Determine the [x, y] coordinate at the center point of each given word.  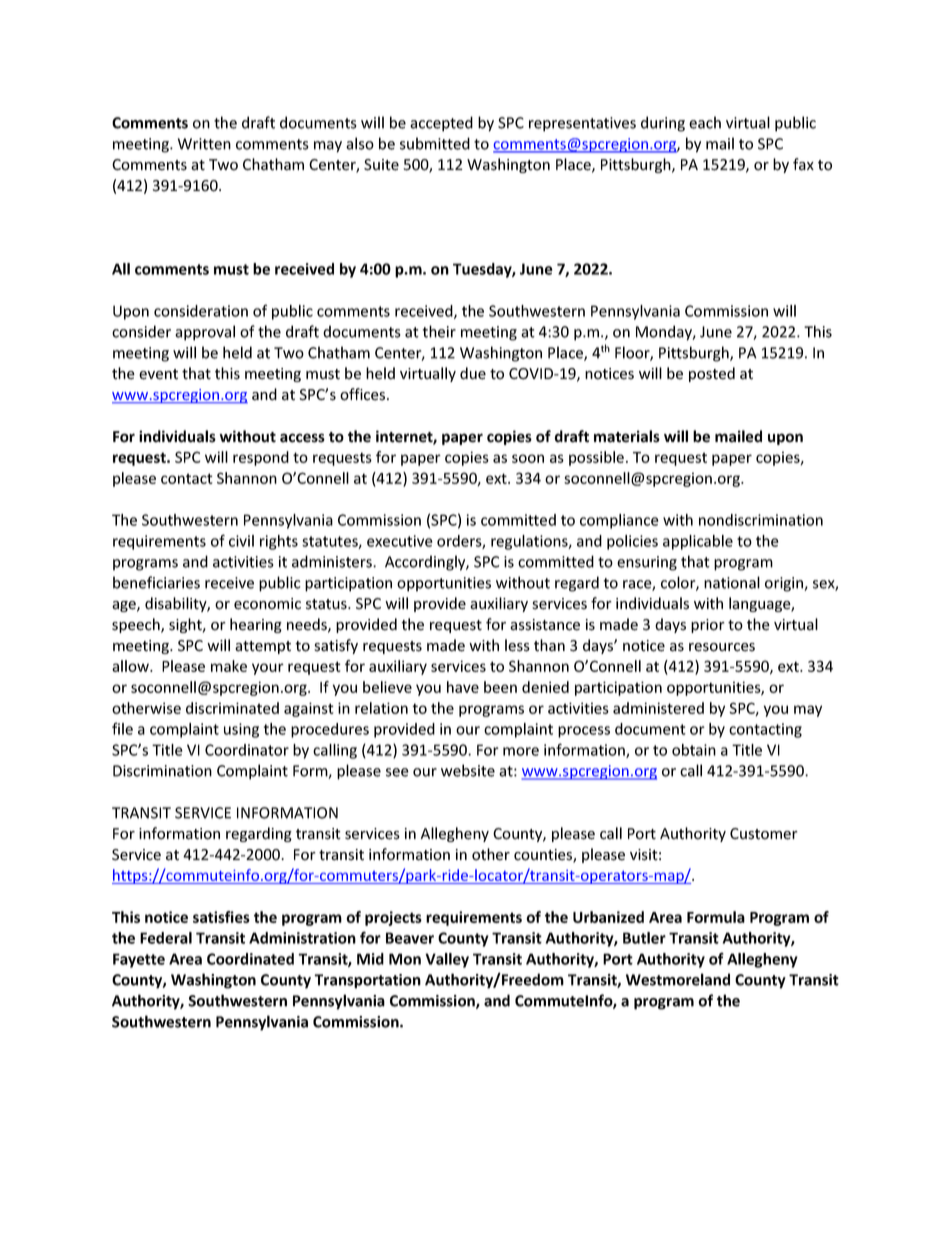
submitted [435, 143]
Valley [447, 960]
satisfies [221, 917]
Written [204, 144]
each [705, 122]
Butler [644, 938]
